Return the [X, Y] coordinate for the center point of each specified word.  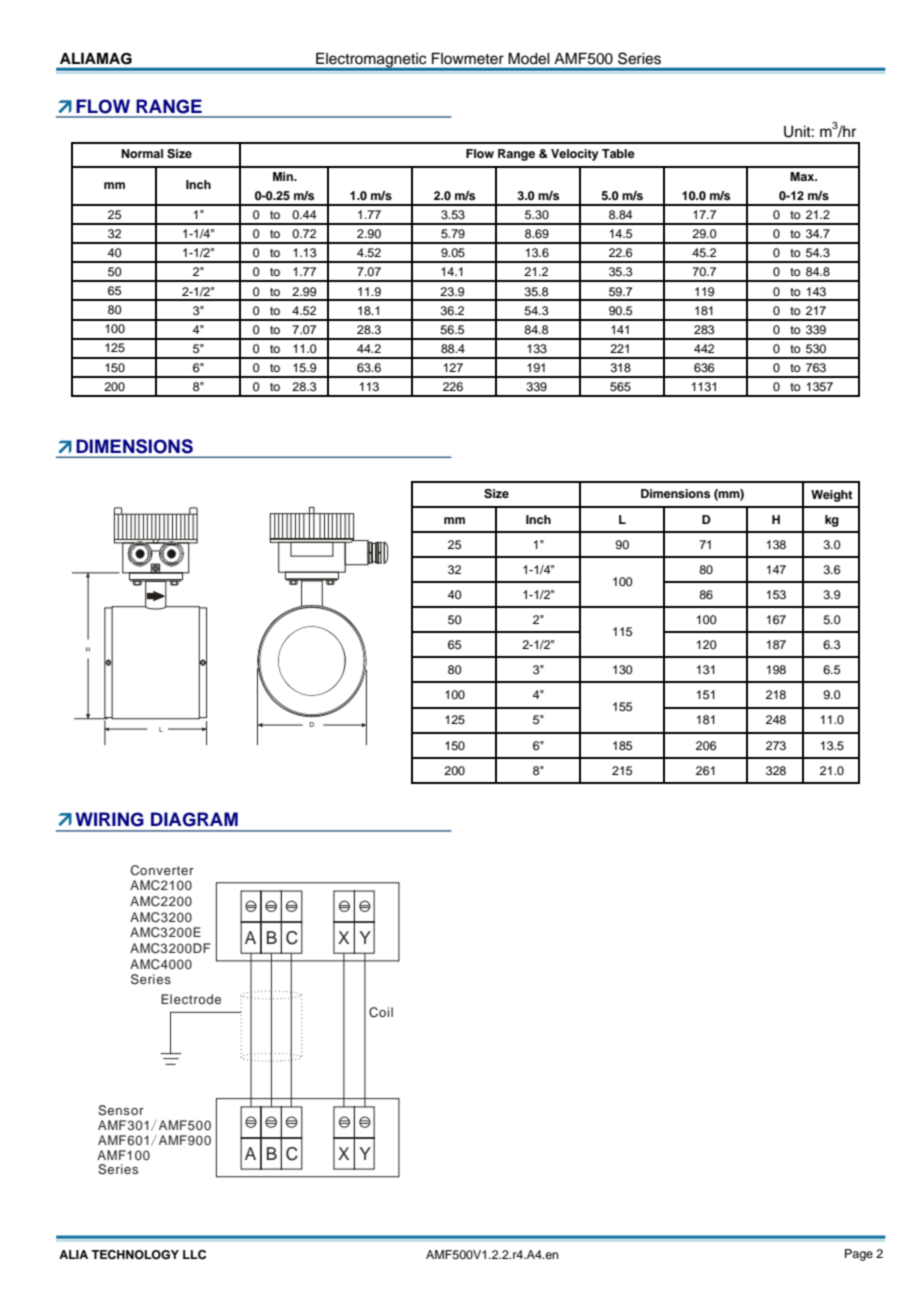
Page [859, 1255]
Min [284, 176]
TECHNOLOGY [135, 1255]
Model [529, 58]
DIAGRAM [194, 819]
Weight [832, 496]
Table [618, 153]
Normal [142, 153]
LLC [194, 1255]
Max [803, 176]
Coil [381, 1012]
